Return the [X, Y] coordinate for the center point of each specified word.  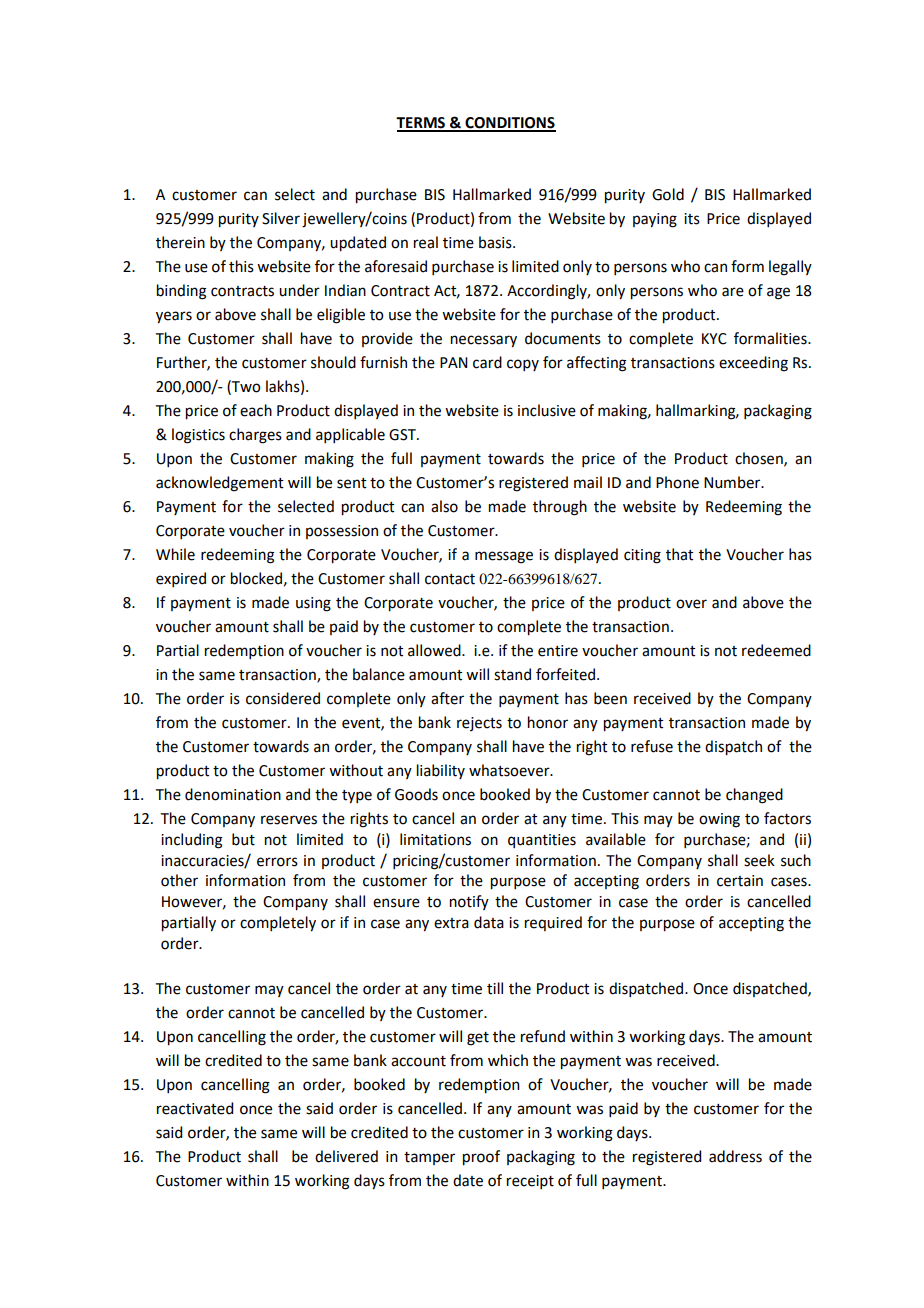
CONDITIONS [509, 124]
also [444, 506]
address [735, 1156]
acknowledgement [220, 484]
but [243, 839]
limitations [435, 839]
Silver [281, 218]
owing [719, 820]
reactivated [195, 1108]
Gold [668, 194]
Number [733, 482]
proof [481, 1158]
